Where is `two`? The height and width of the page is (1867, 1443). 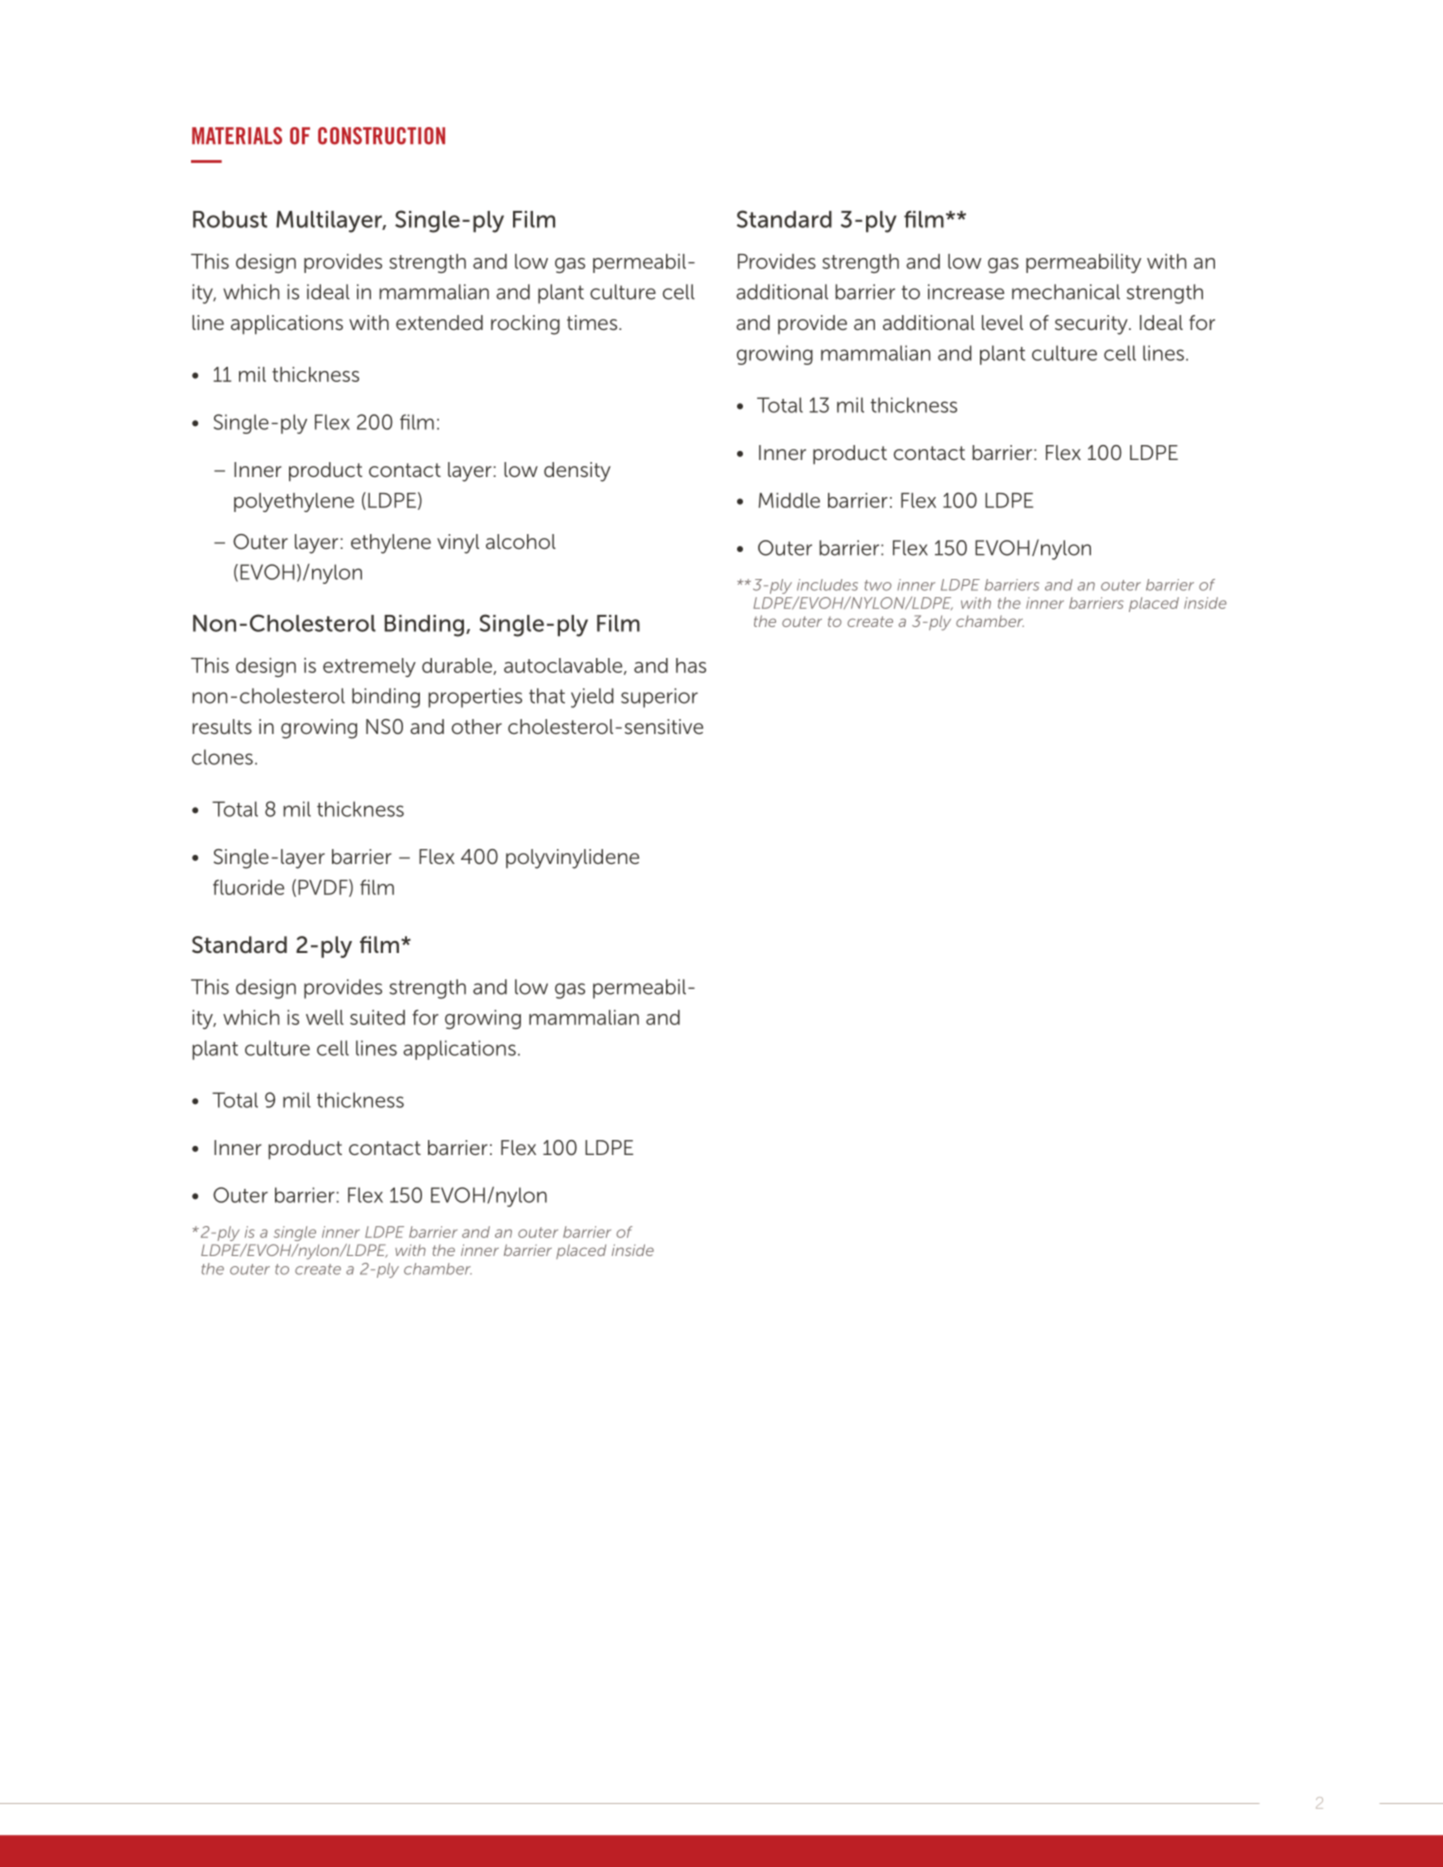 two is located at coordinates (878, 585).
